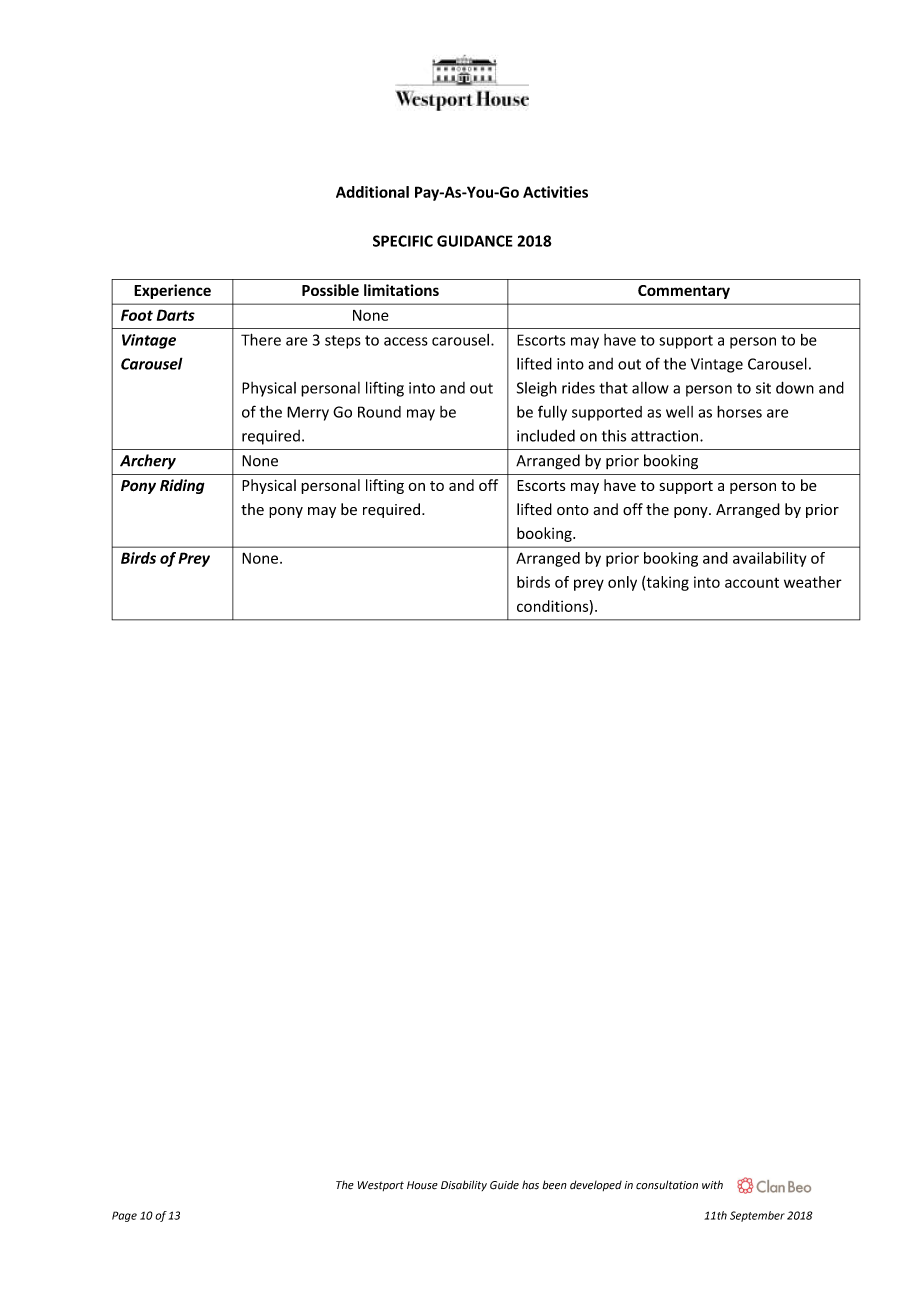 Image resolution: width=924 pixels, height=1308 pixels. I want to click on onto, so click(573, 510).
